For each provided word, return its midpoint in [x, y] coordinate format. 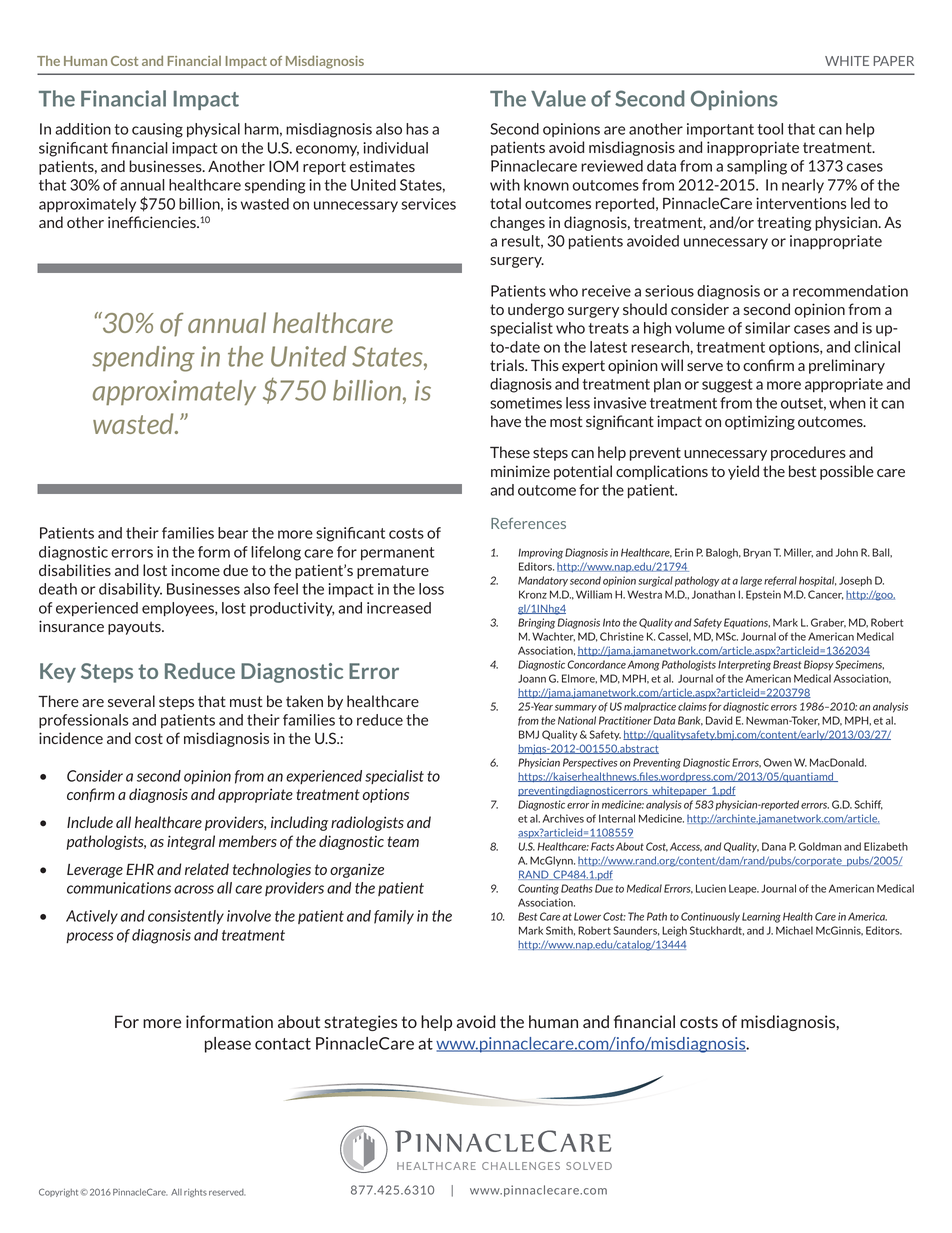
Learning [761, 917]
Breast [787, 664]
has [417, 129]
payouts [135, 628]
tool [770, 129]
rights [195, 1193]
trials [508, 365]
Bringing [536, 623]
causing [157, 130]
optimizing [760, 422]
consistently [186, 917]
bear [233, 533]
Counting [538, 889]
